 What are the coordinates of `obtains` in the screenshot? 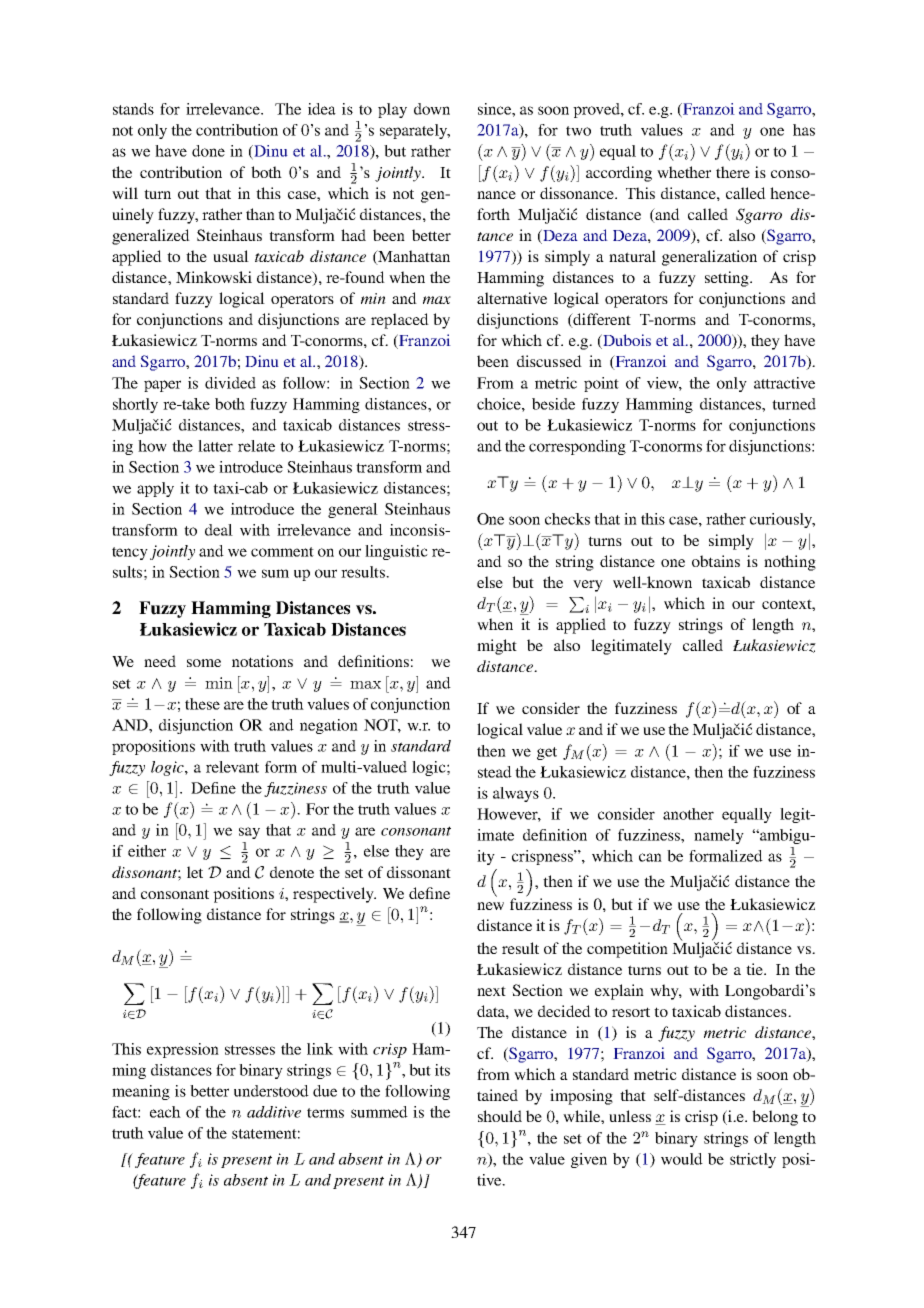 It's located at (716, 561).
